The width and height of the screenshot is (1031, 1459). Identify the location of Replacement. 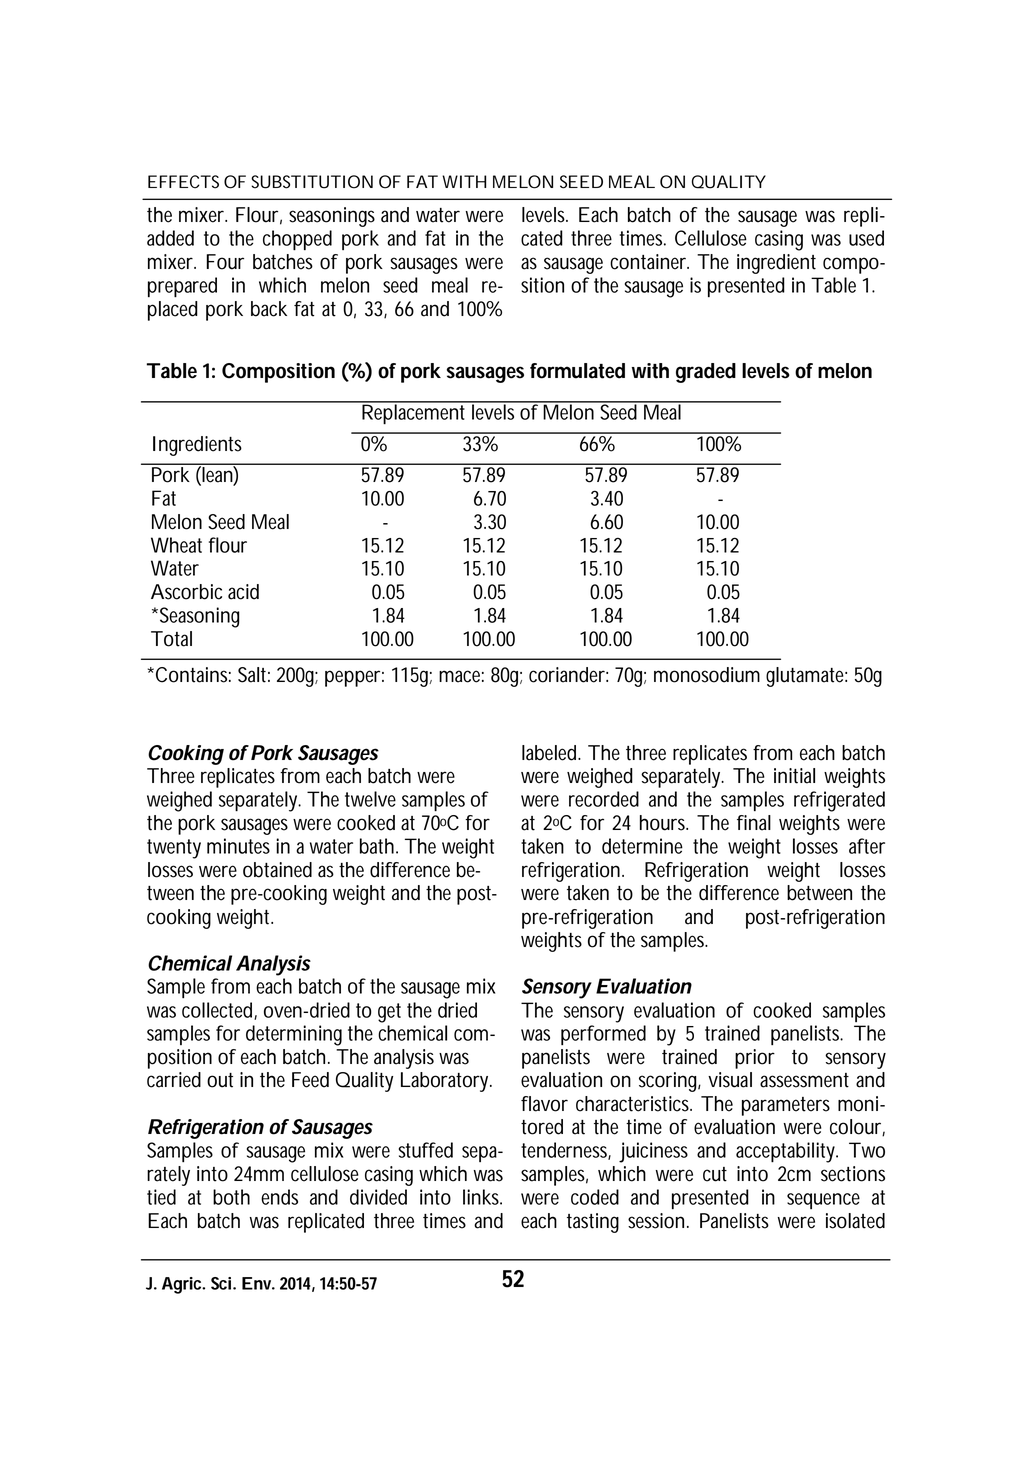
(413, 413).
